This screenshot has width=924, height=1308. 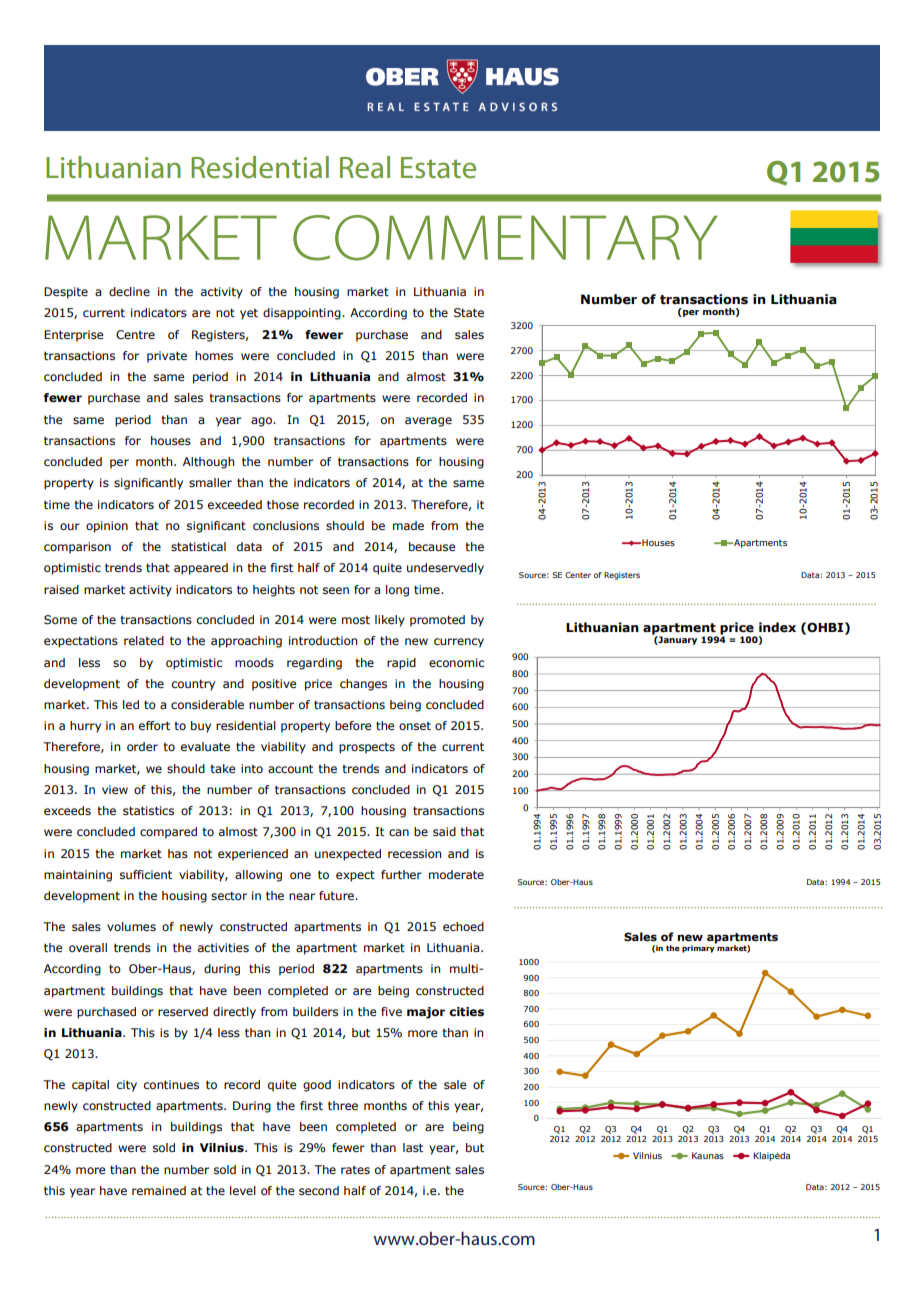 I want to click on Center, so click(x=578, y=575).
